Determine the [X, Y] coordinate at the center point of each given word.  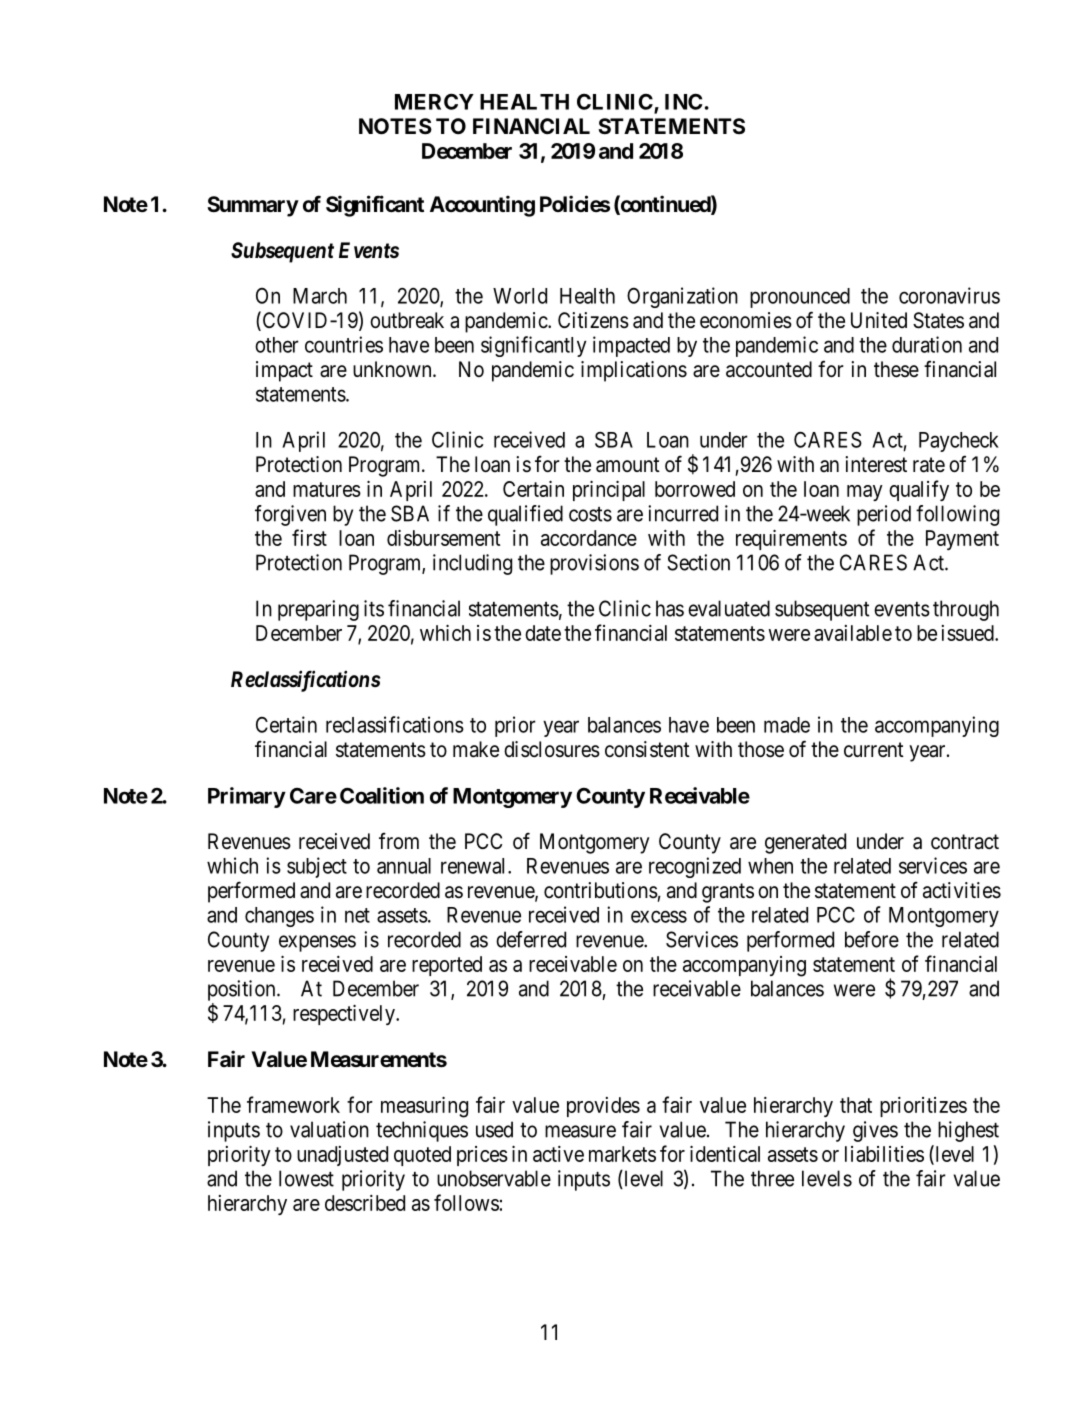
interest [876, 464]
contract [965, 842]
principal [609, 491]
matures [327, 489]
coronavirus [949, 295]
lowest [306, 1178]
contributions [601, 890]
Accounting [482, 206]
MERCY [434, 101]
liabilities [884, 1154]
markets [622, 1154]
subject [317, 867]
